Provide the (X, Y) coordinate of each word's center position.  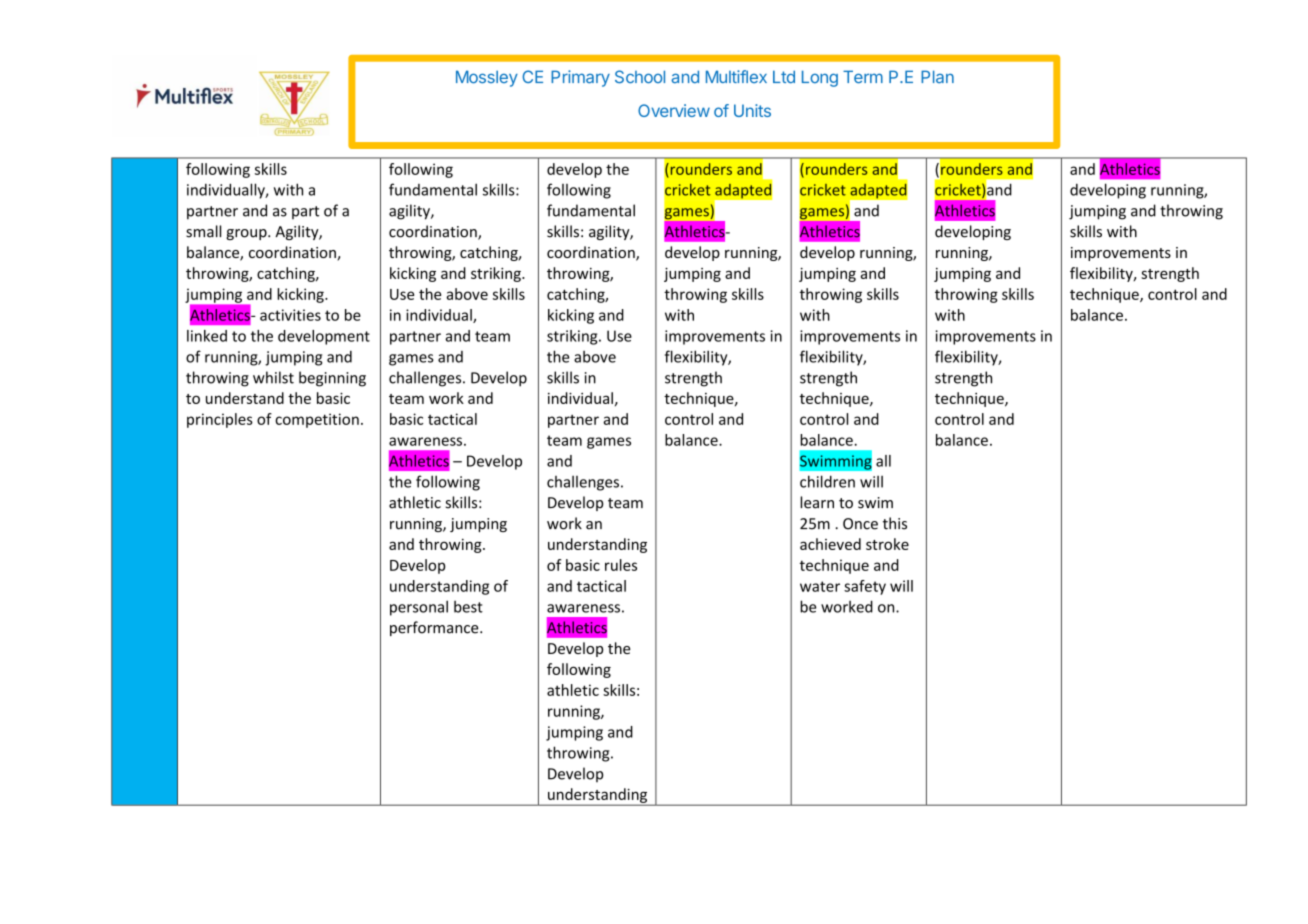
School (640, 77)
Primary (580, 78)
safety (865, 587)
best (468, 607)
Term (863, 76)
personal (419, 608)
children (827, 481)
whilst (273, 377)
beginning (332, 379)
